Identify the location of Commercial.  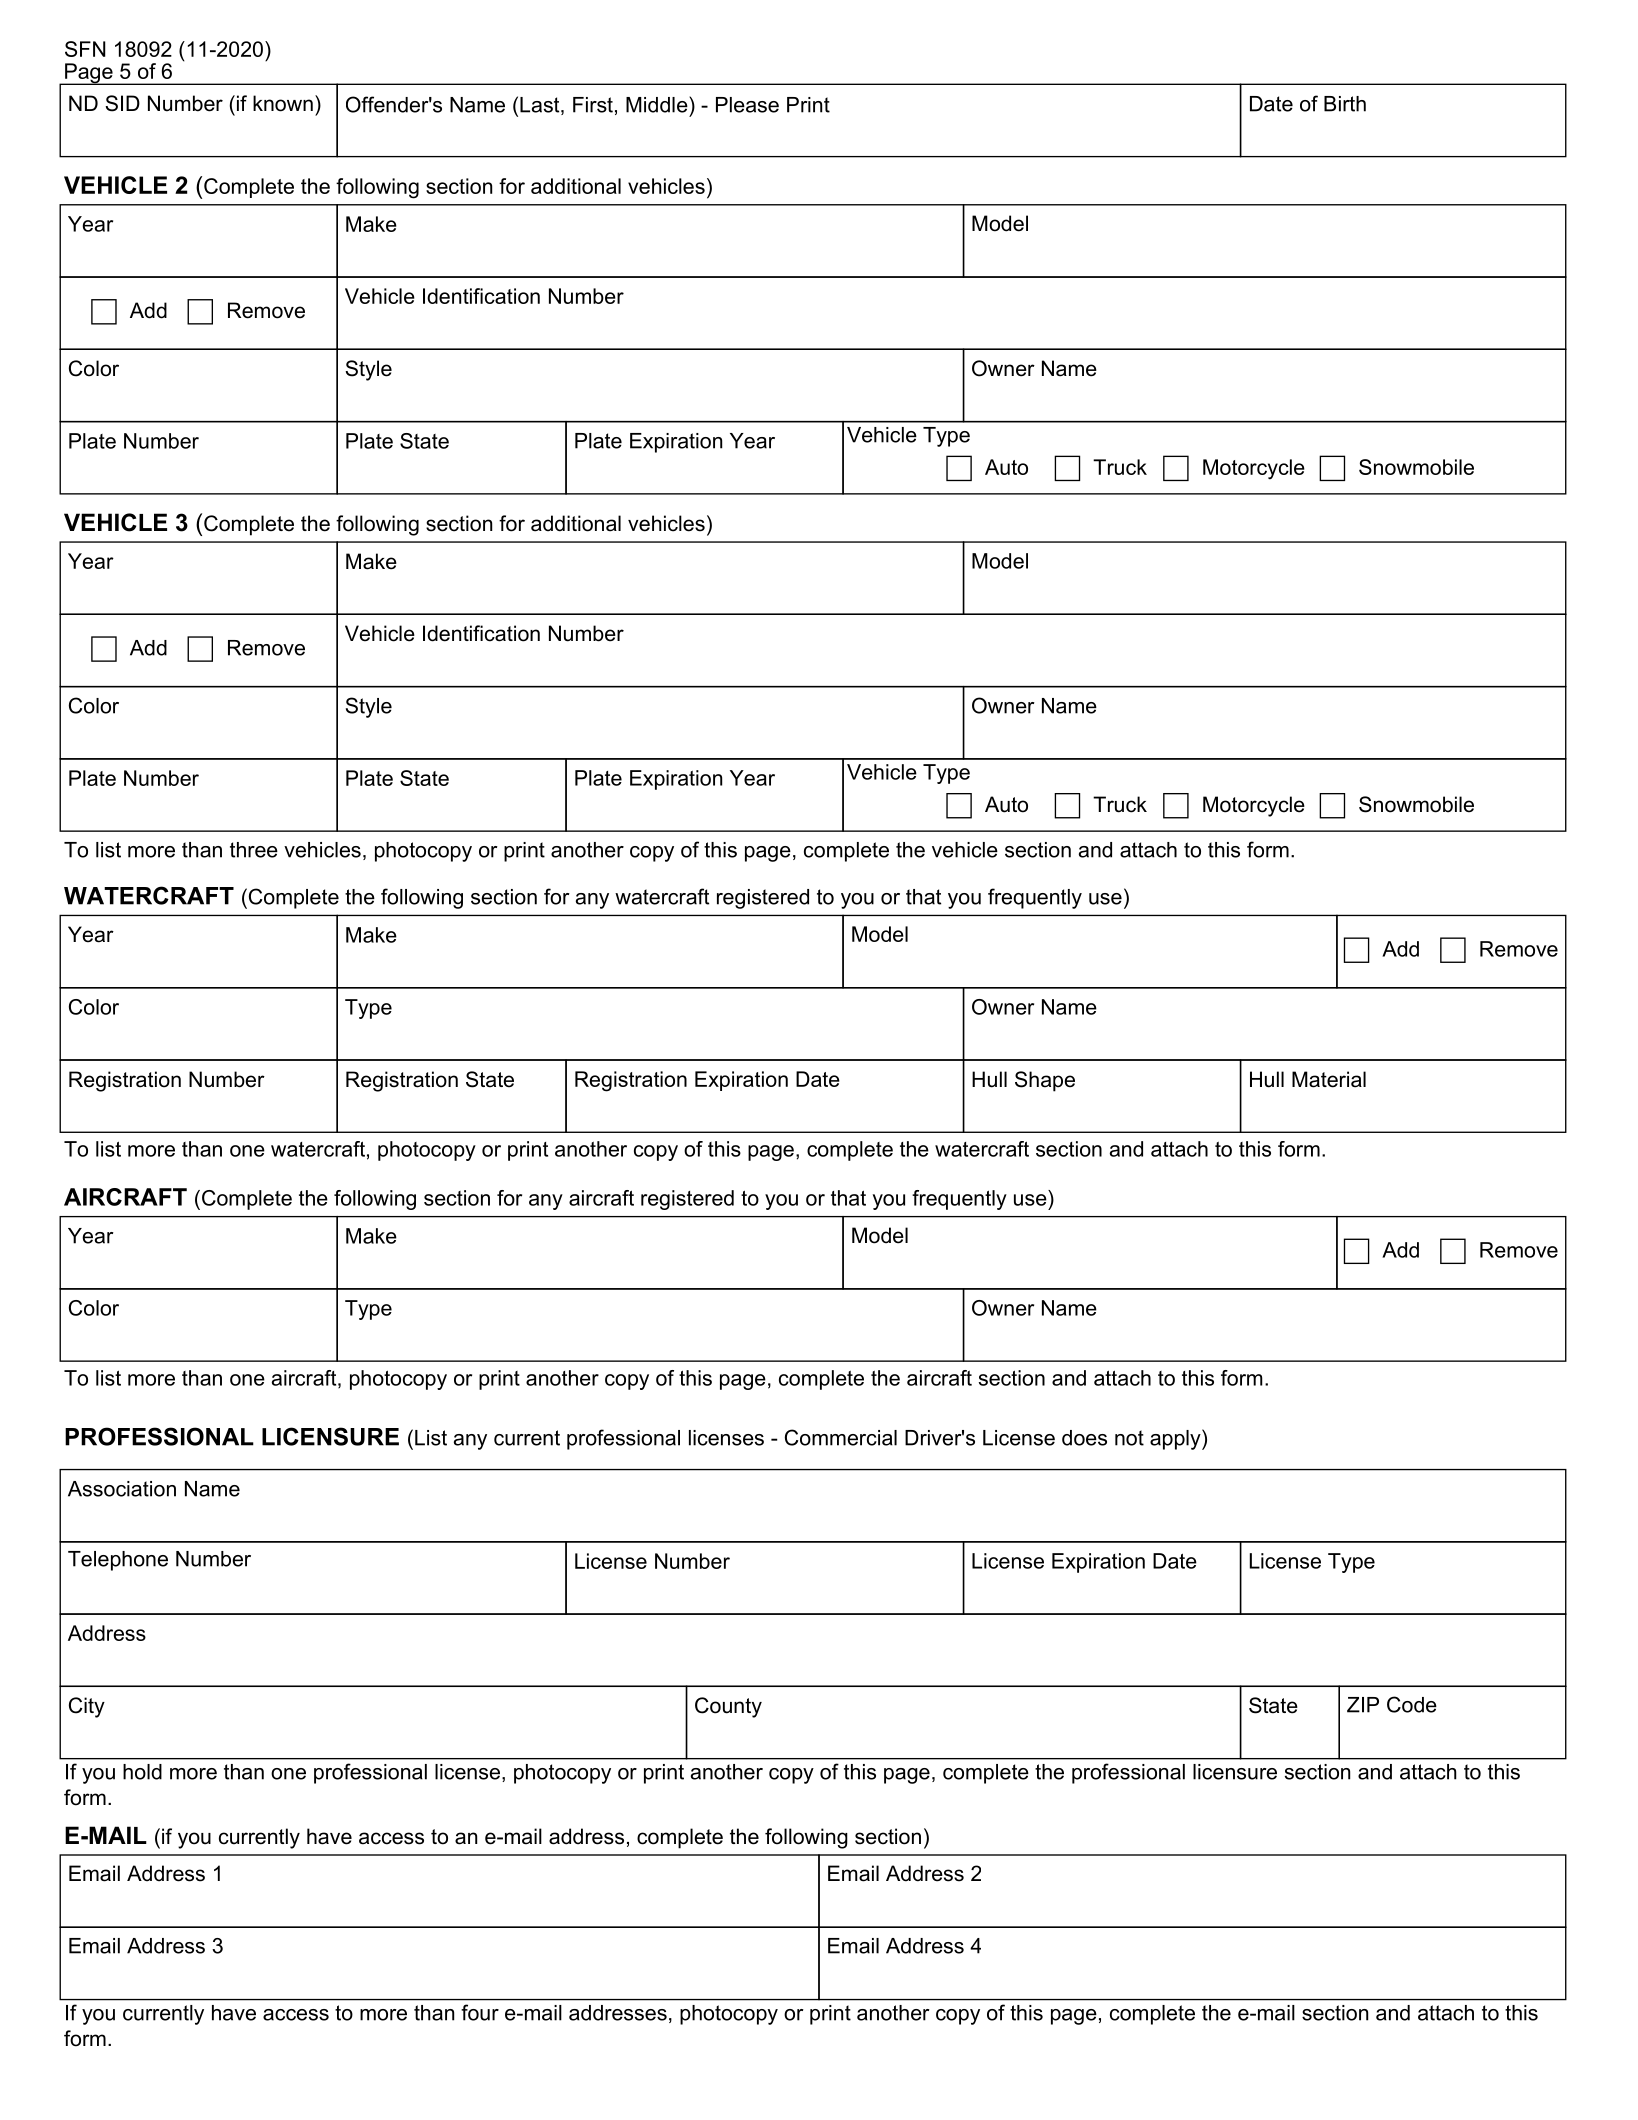
(841, 1437).
